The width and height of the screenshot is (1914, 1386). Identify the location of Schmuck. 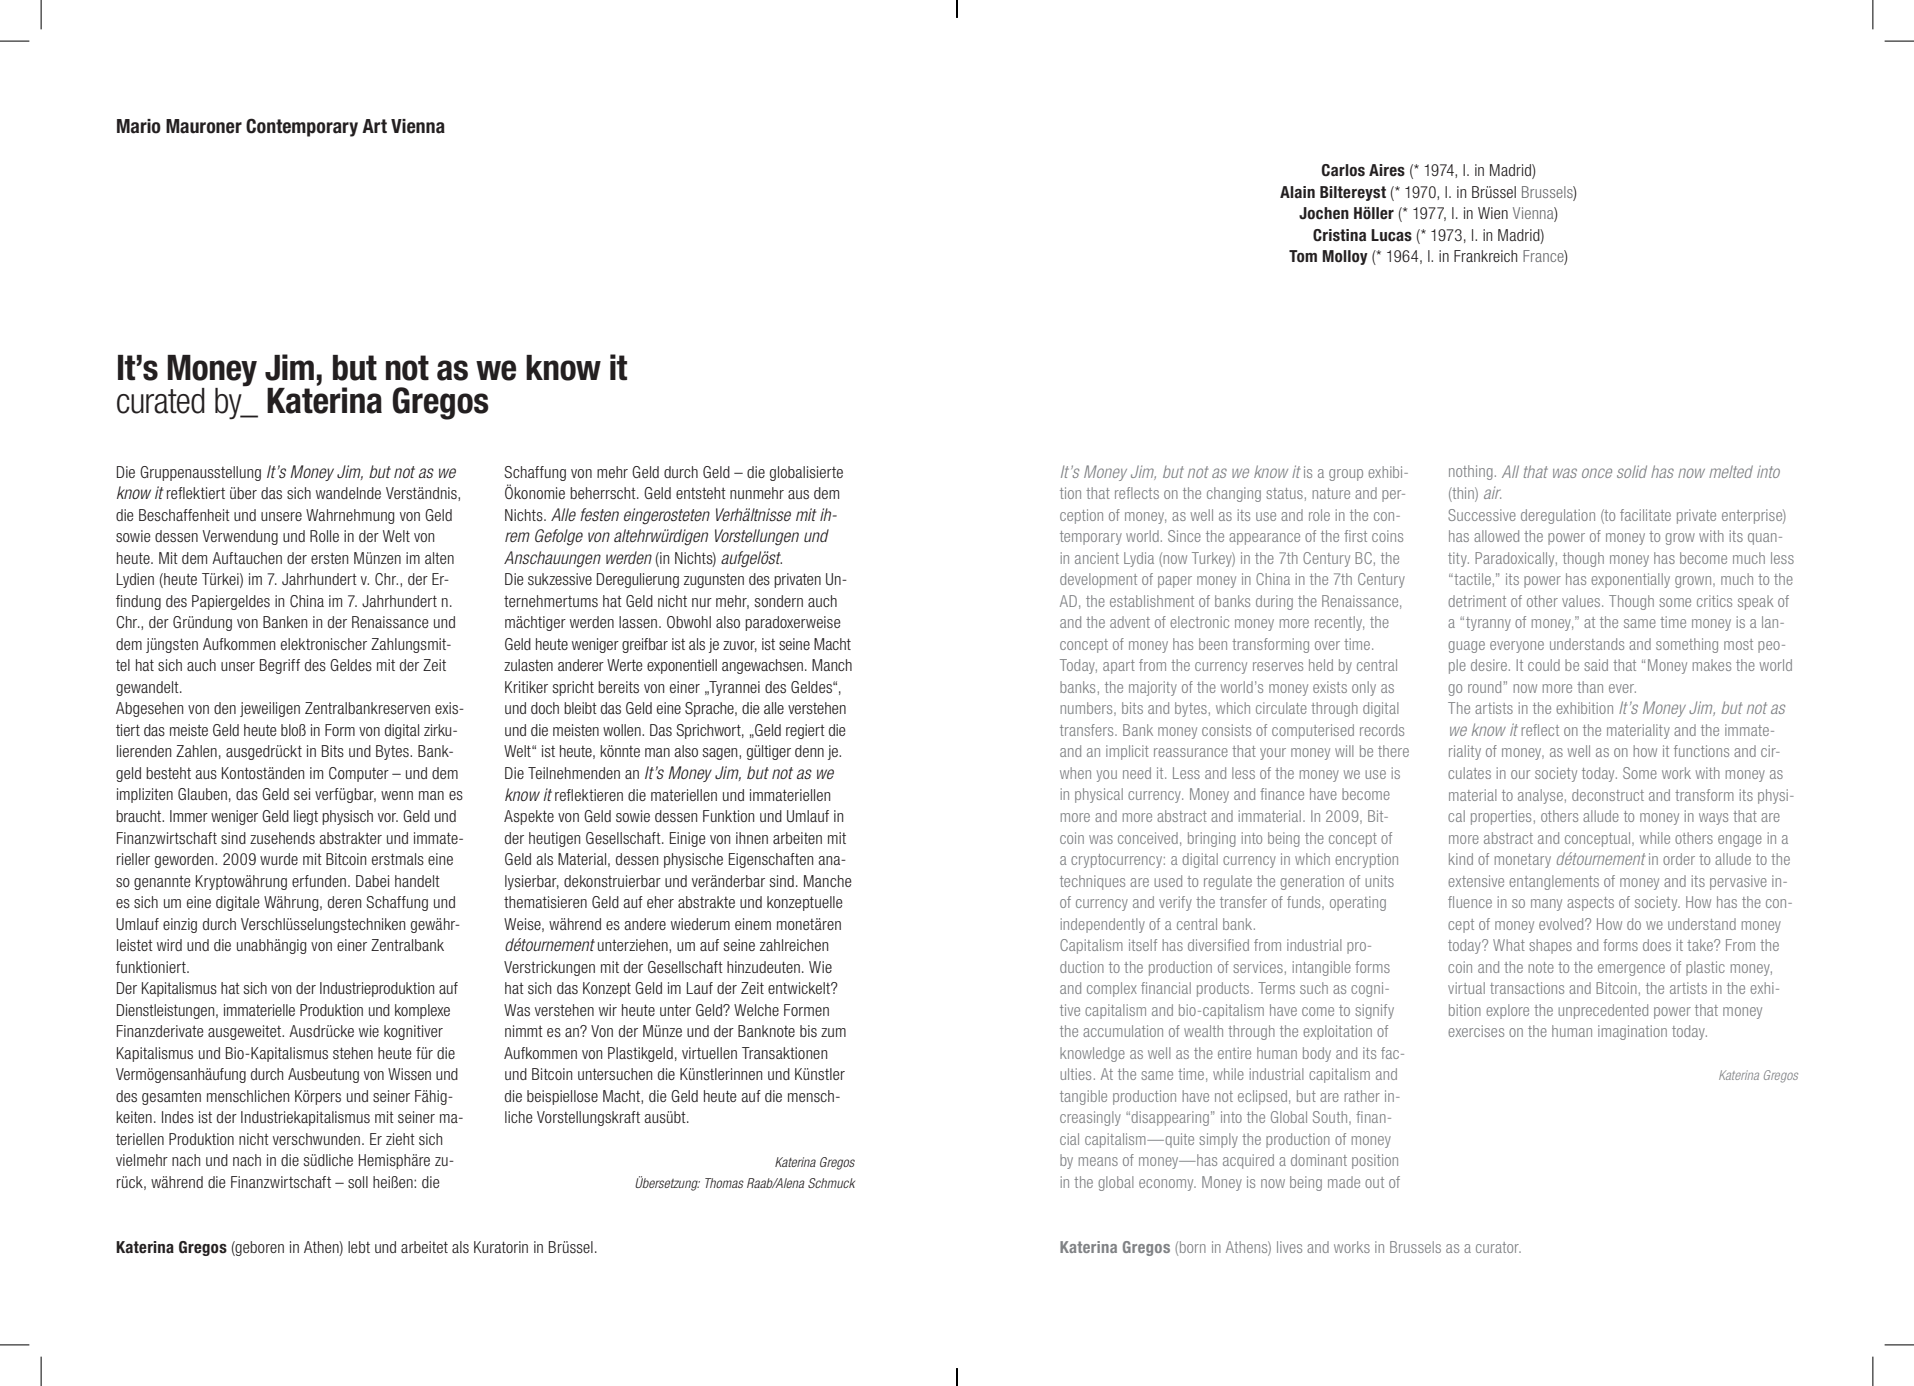
(831, 1183).
